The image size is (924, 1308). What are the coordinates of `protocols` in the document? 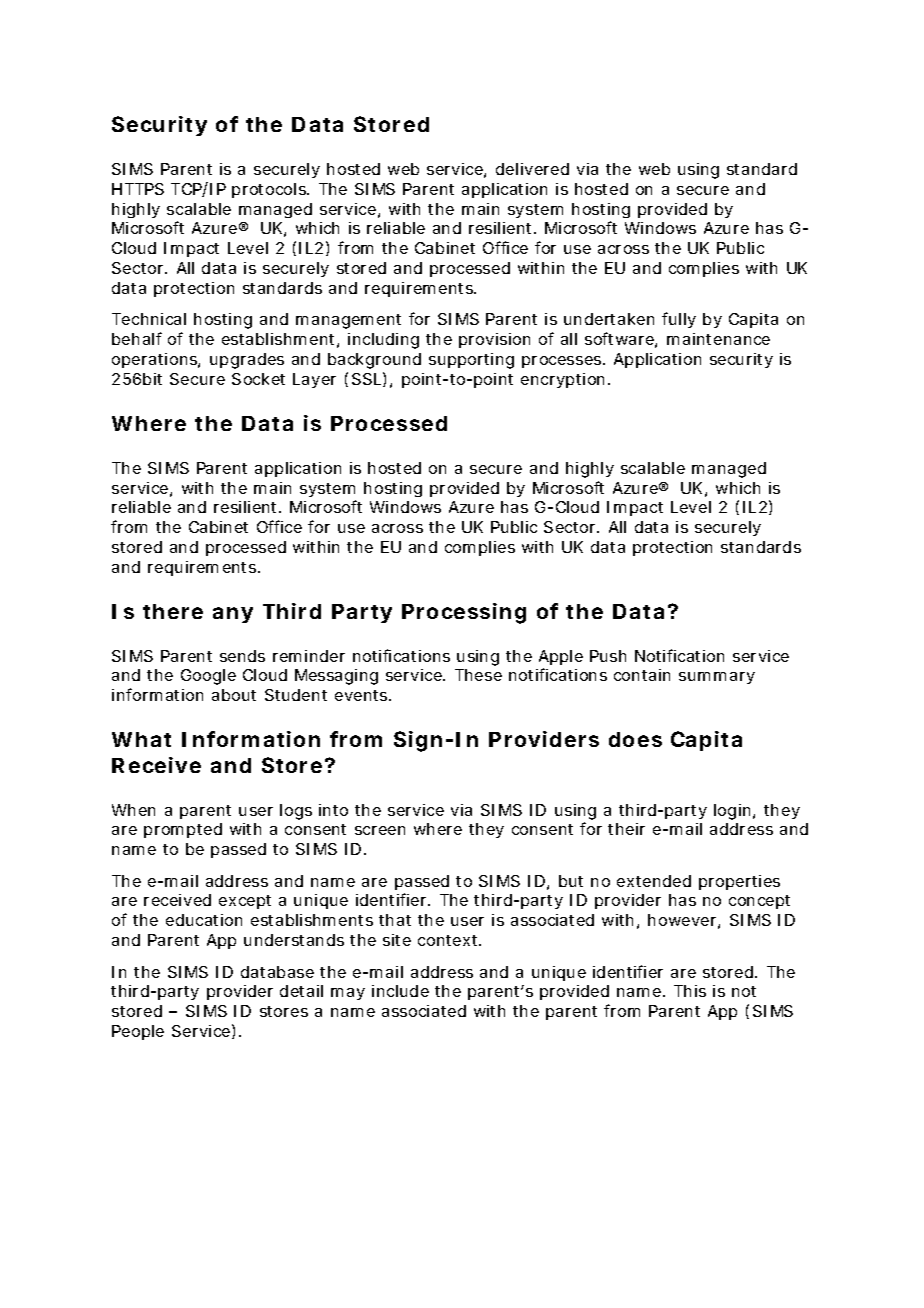 It's located at (270, 190).
